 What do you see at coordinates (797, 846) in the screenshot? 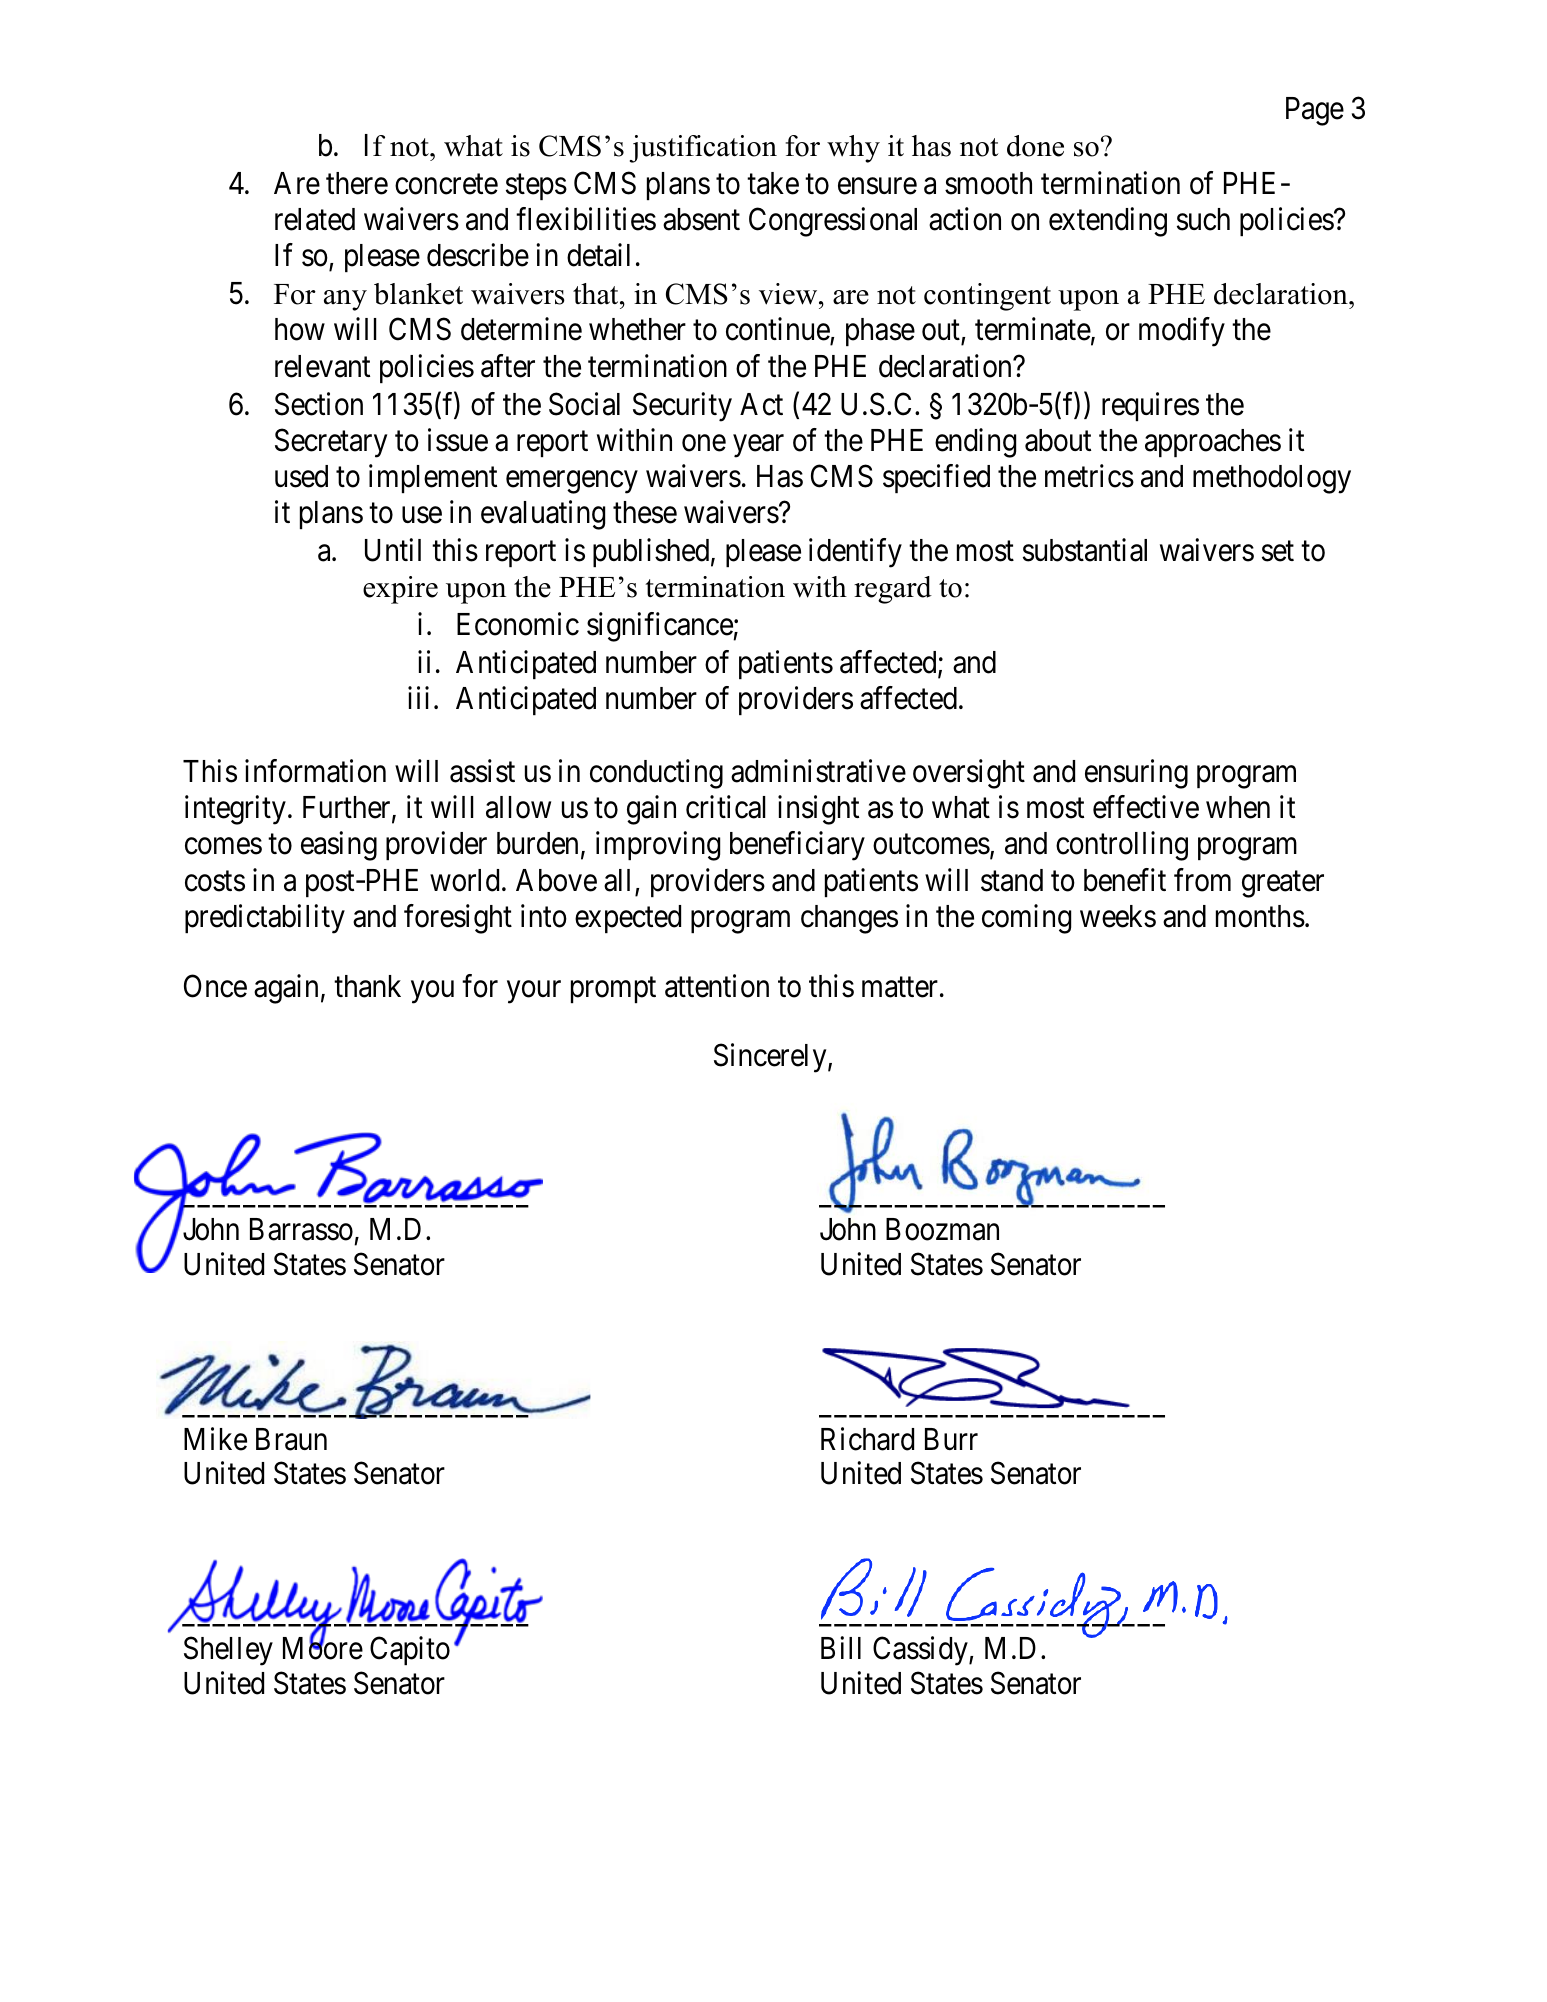
I see `beneficiary` at bounding box center [797, 846].
